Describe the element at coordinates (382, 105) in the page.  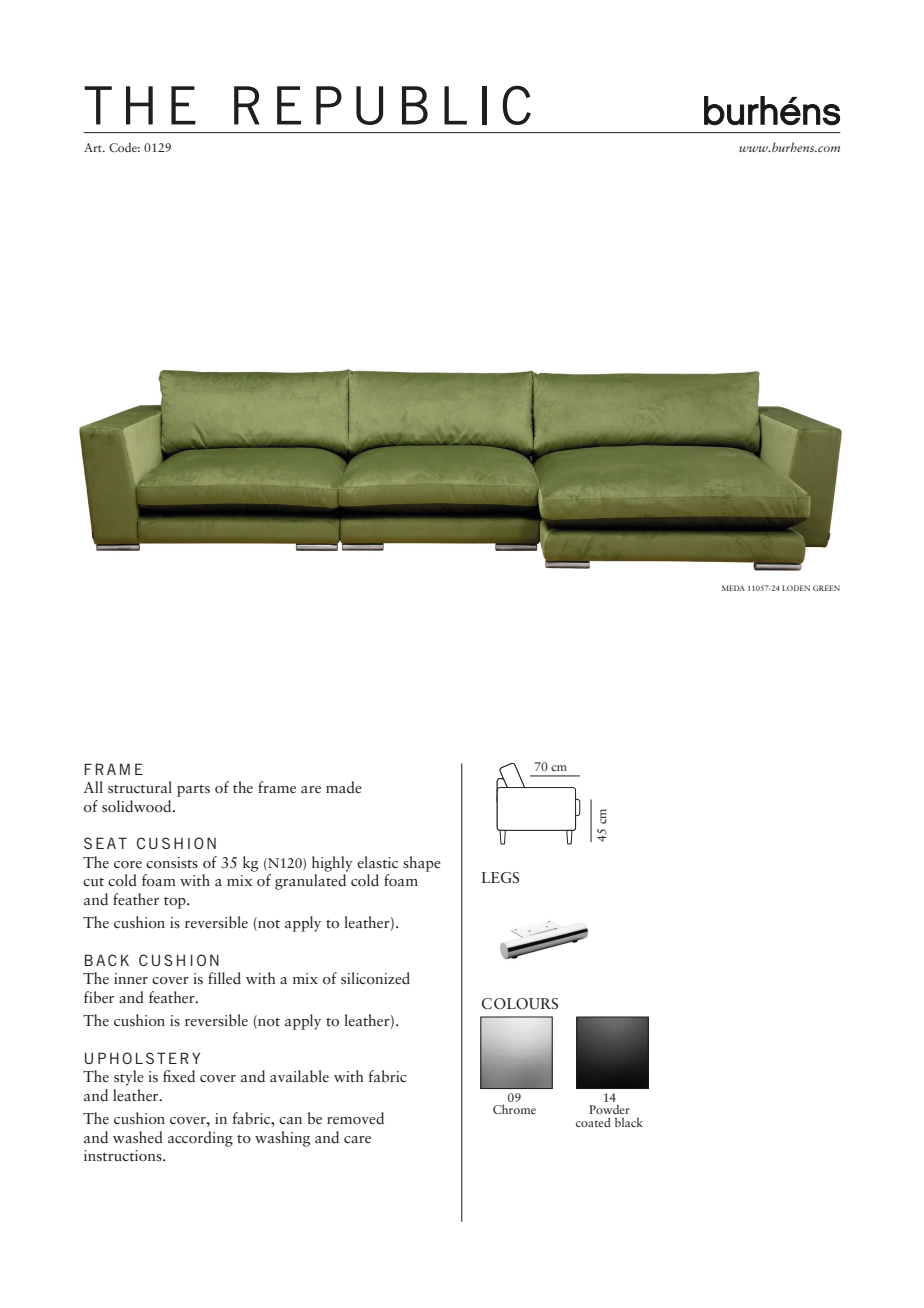
I see `REPUBLIC` at that location.
